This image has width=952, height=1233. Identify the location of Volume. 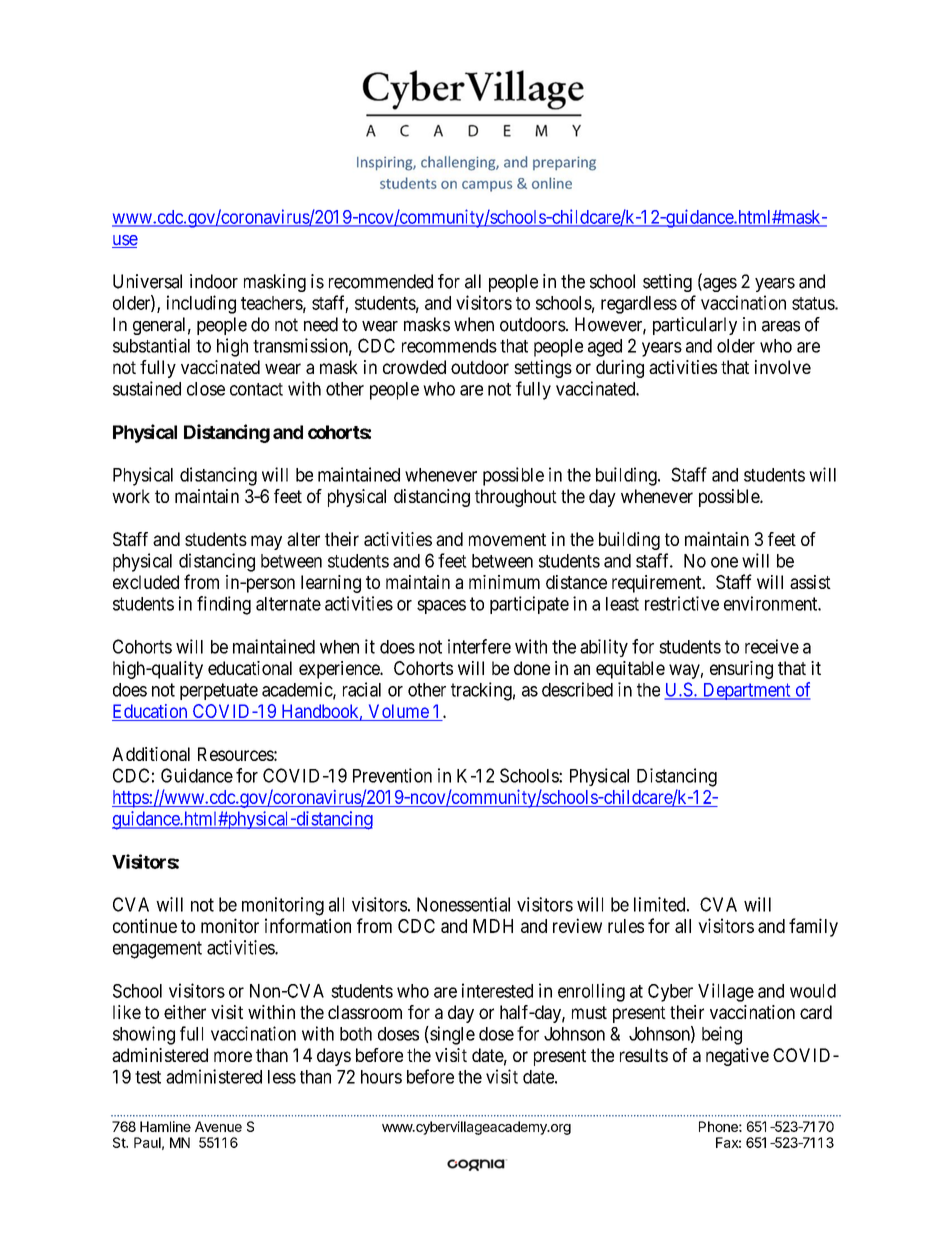
(398, 712).
